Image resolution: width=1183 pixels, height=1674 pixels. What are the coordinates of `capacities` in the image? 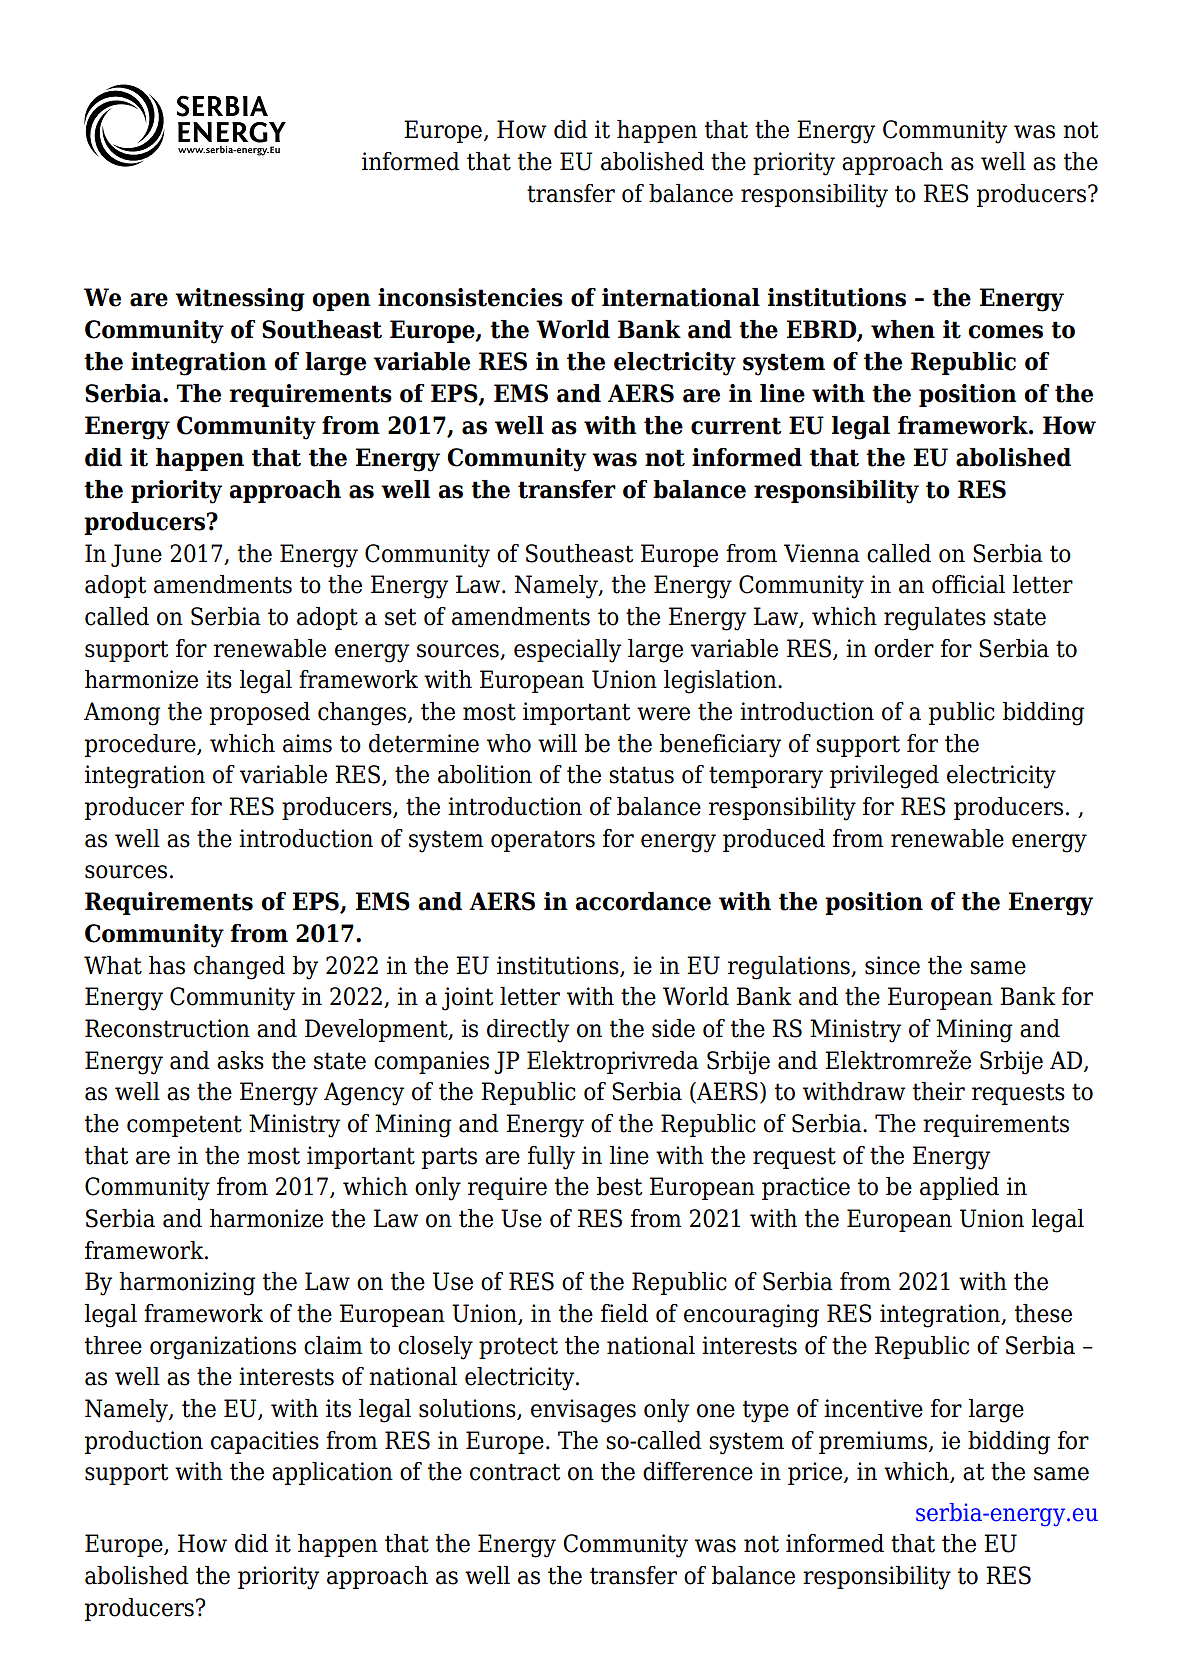 It's located at (265, 1442).
